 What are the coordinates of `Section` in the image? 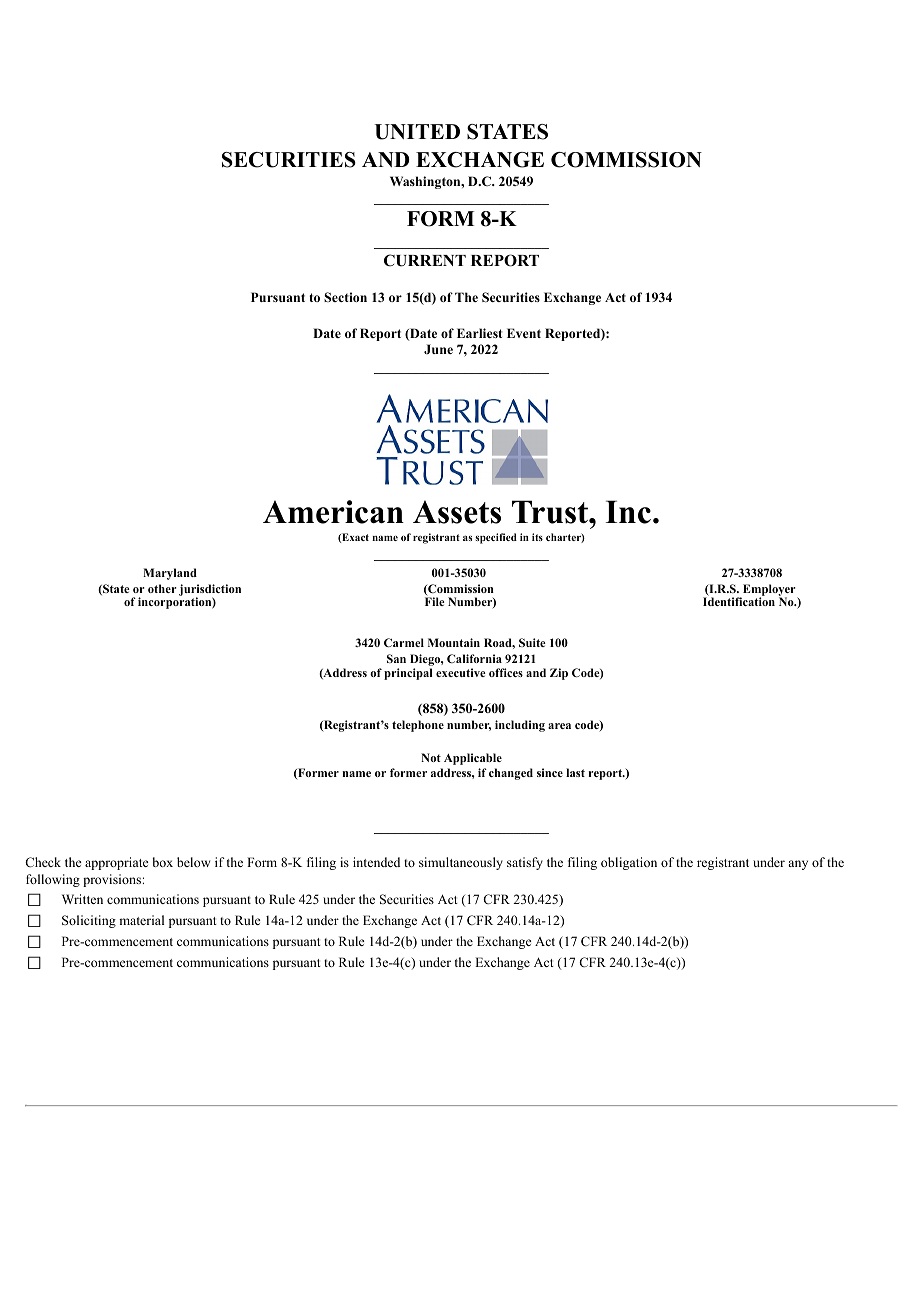 It's located at (345, 297).
